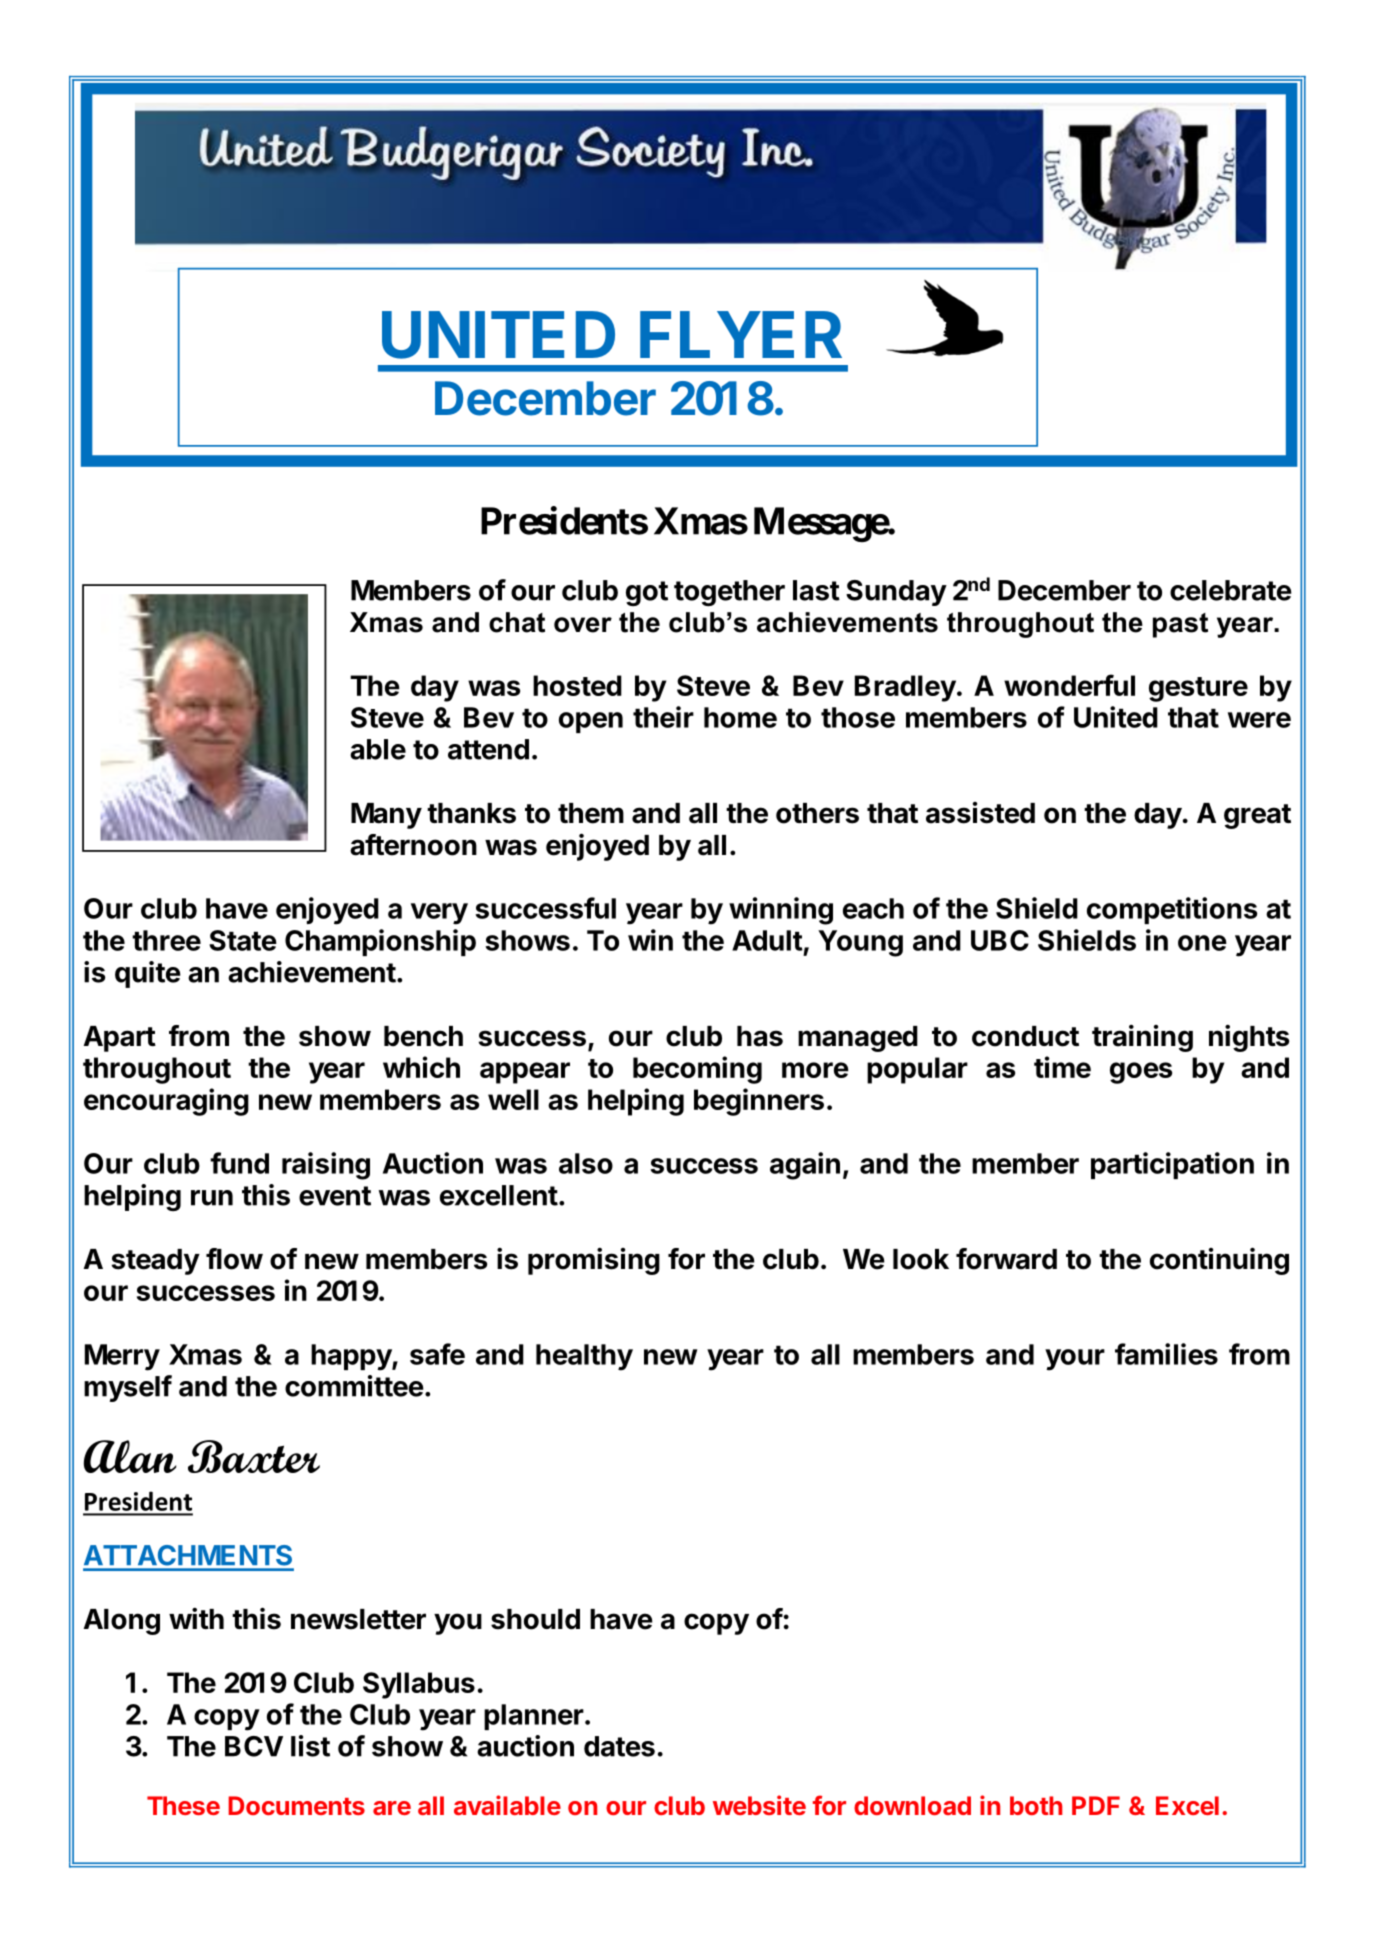 This screenshot has height=1943, width=1374. Describe the element at coordinates (619, 1746) in the screenshot. I see `dates` at that location.
